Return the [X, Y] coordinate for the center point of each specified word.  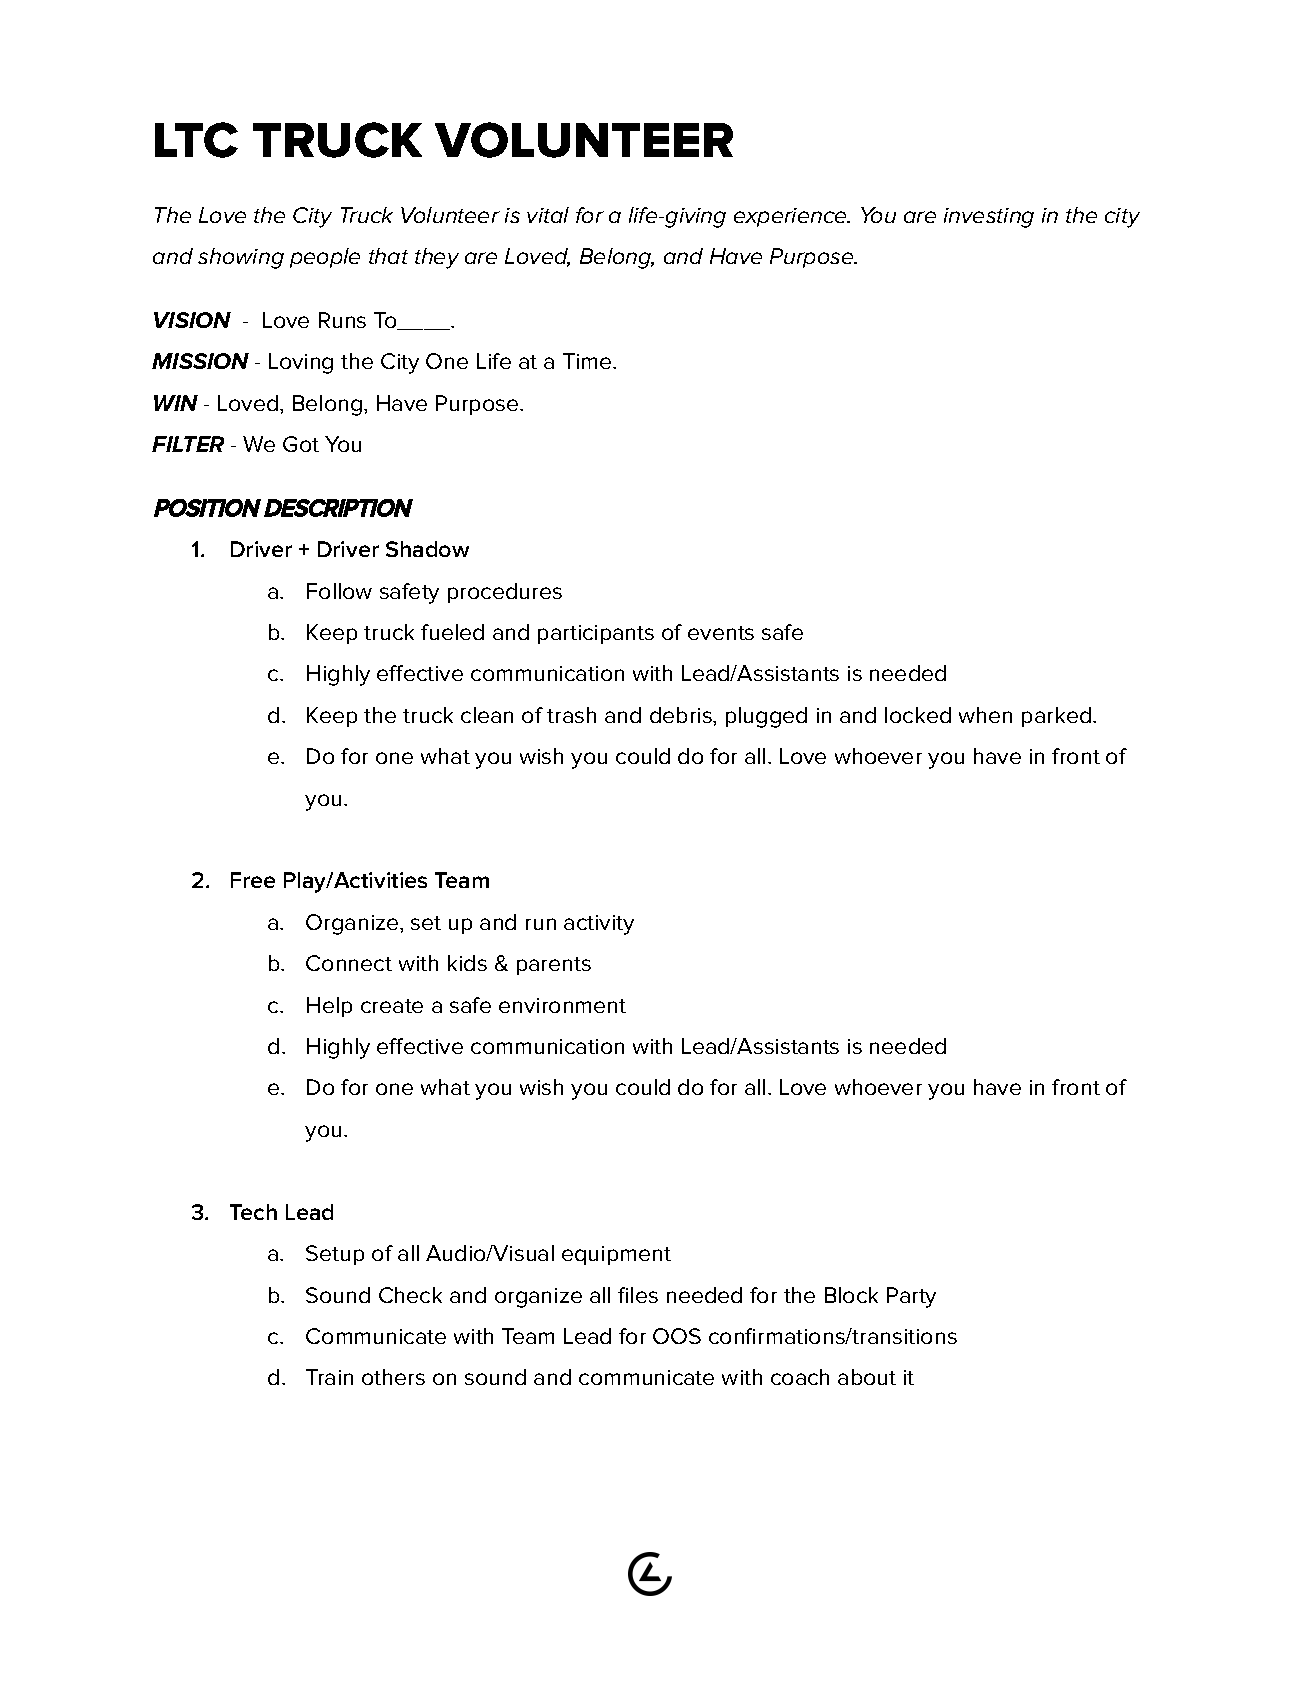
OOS [677, 1336]
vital [548, 215]
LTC [196, 140]
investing [989, 218]
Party [911, 1297]
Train [329, 1377]
